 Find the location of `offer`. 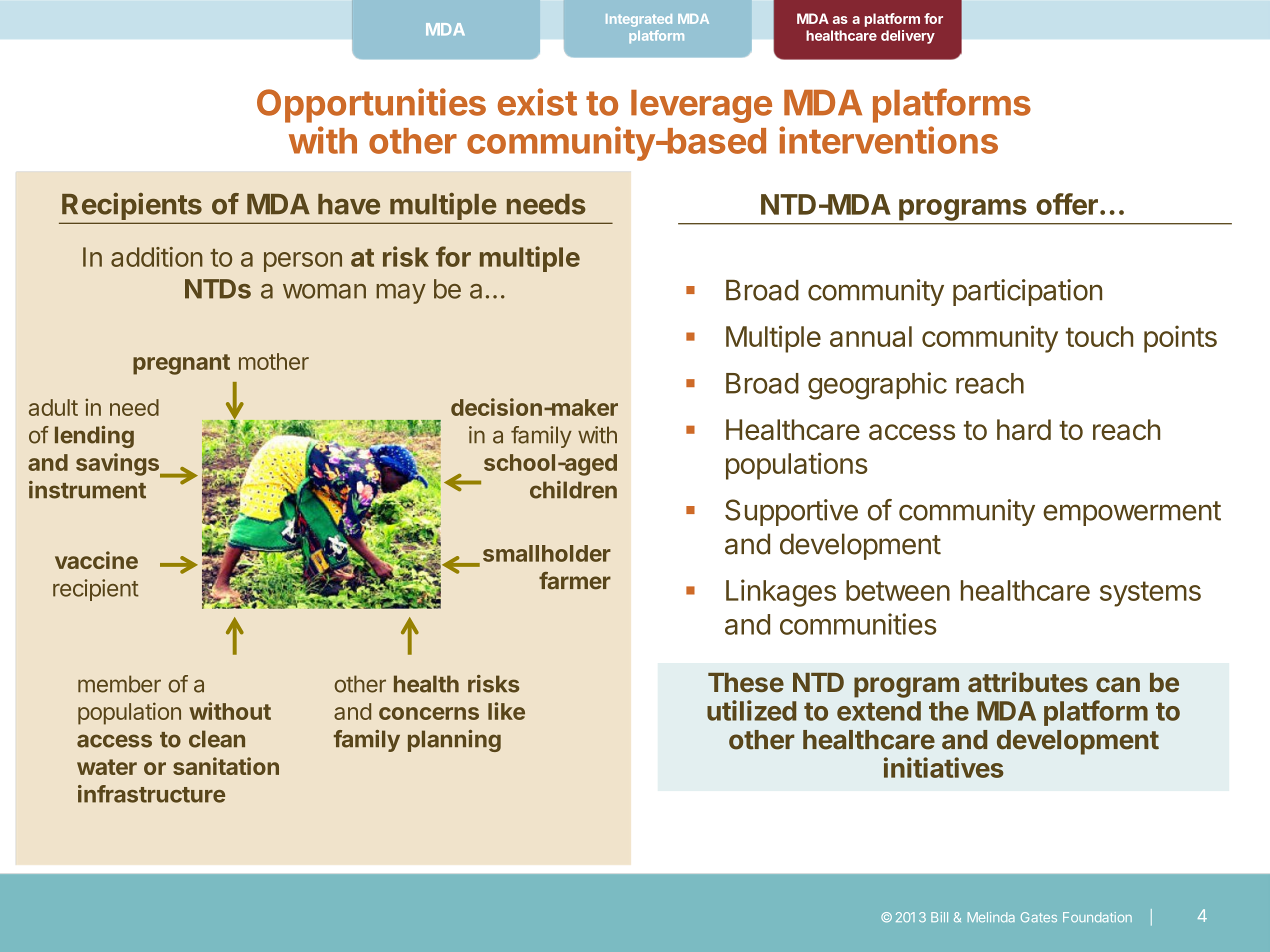

offer is located at coordinates (1067, 204).
